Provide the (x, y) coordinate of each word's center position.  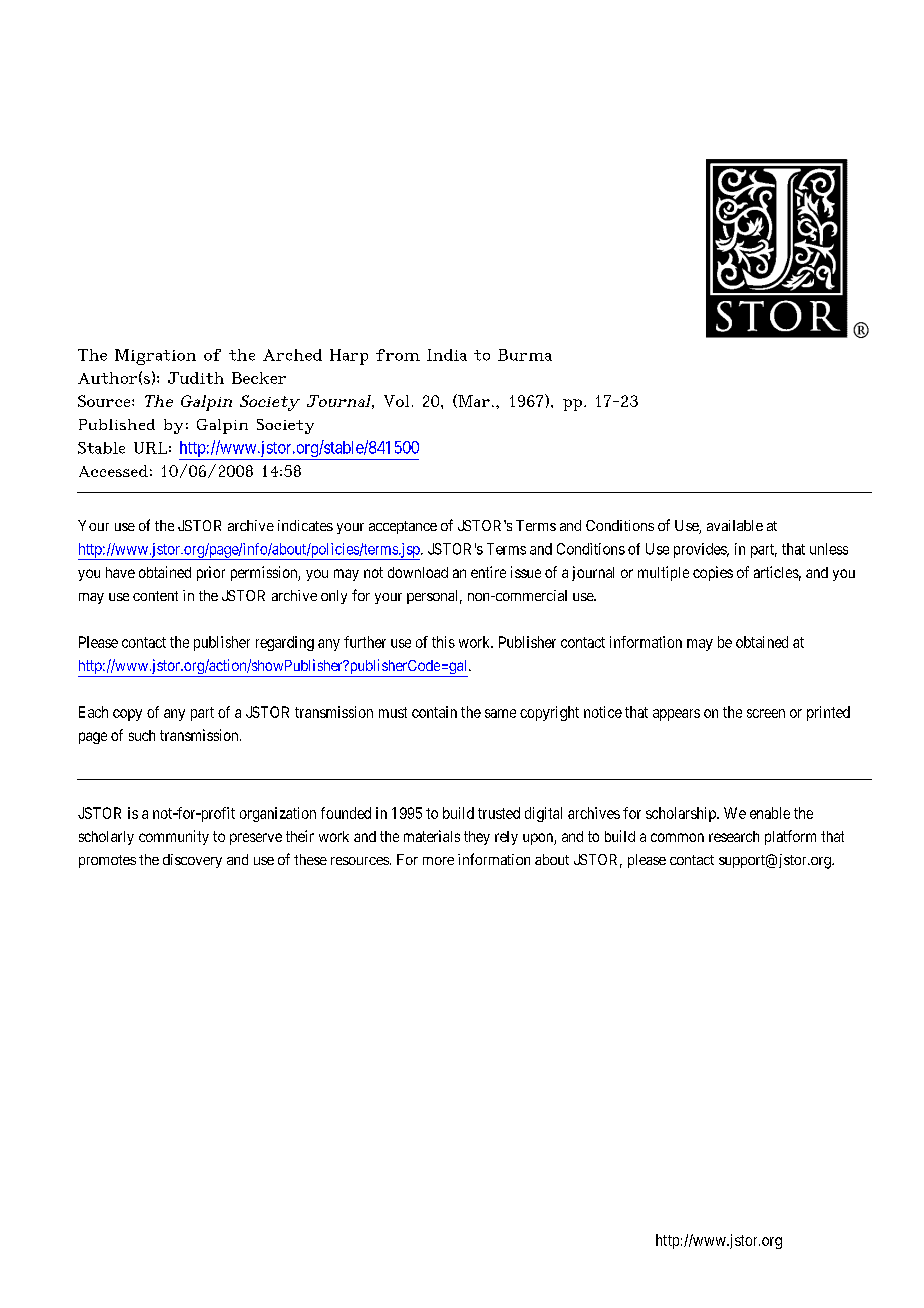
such (142, 735)
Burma (525, 355)
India (447, 355)
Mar (473, 401)
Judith (196, 378)
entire (488, 572)
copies (713, 573)
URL (150, 448)
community (174, 837)
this (443, 642)
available (735, 525)
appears (676, 715)
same (500, 713)
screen (766, 713)
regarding (285, 643)
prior (211, 573)
